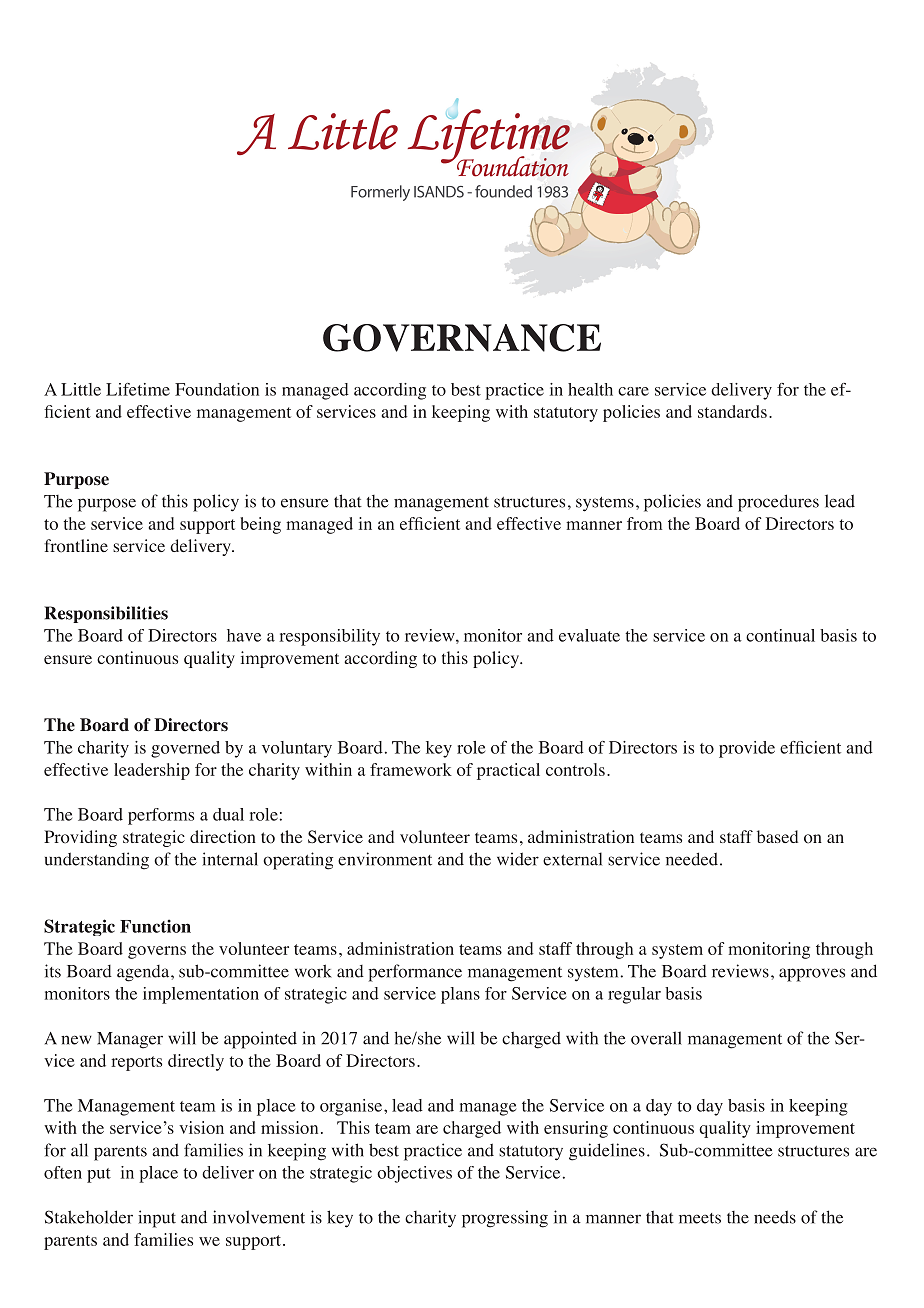 The height and width of the screenshot is (1308, 924). What do you see at coordinates (414, 1174) in the screenshot?
I see `objectives` at bounding box center [414, 1174].
